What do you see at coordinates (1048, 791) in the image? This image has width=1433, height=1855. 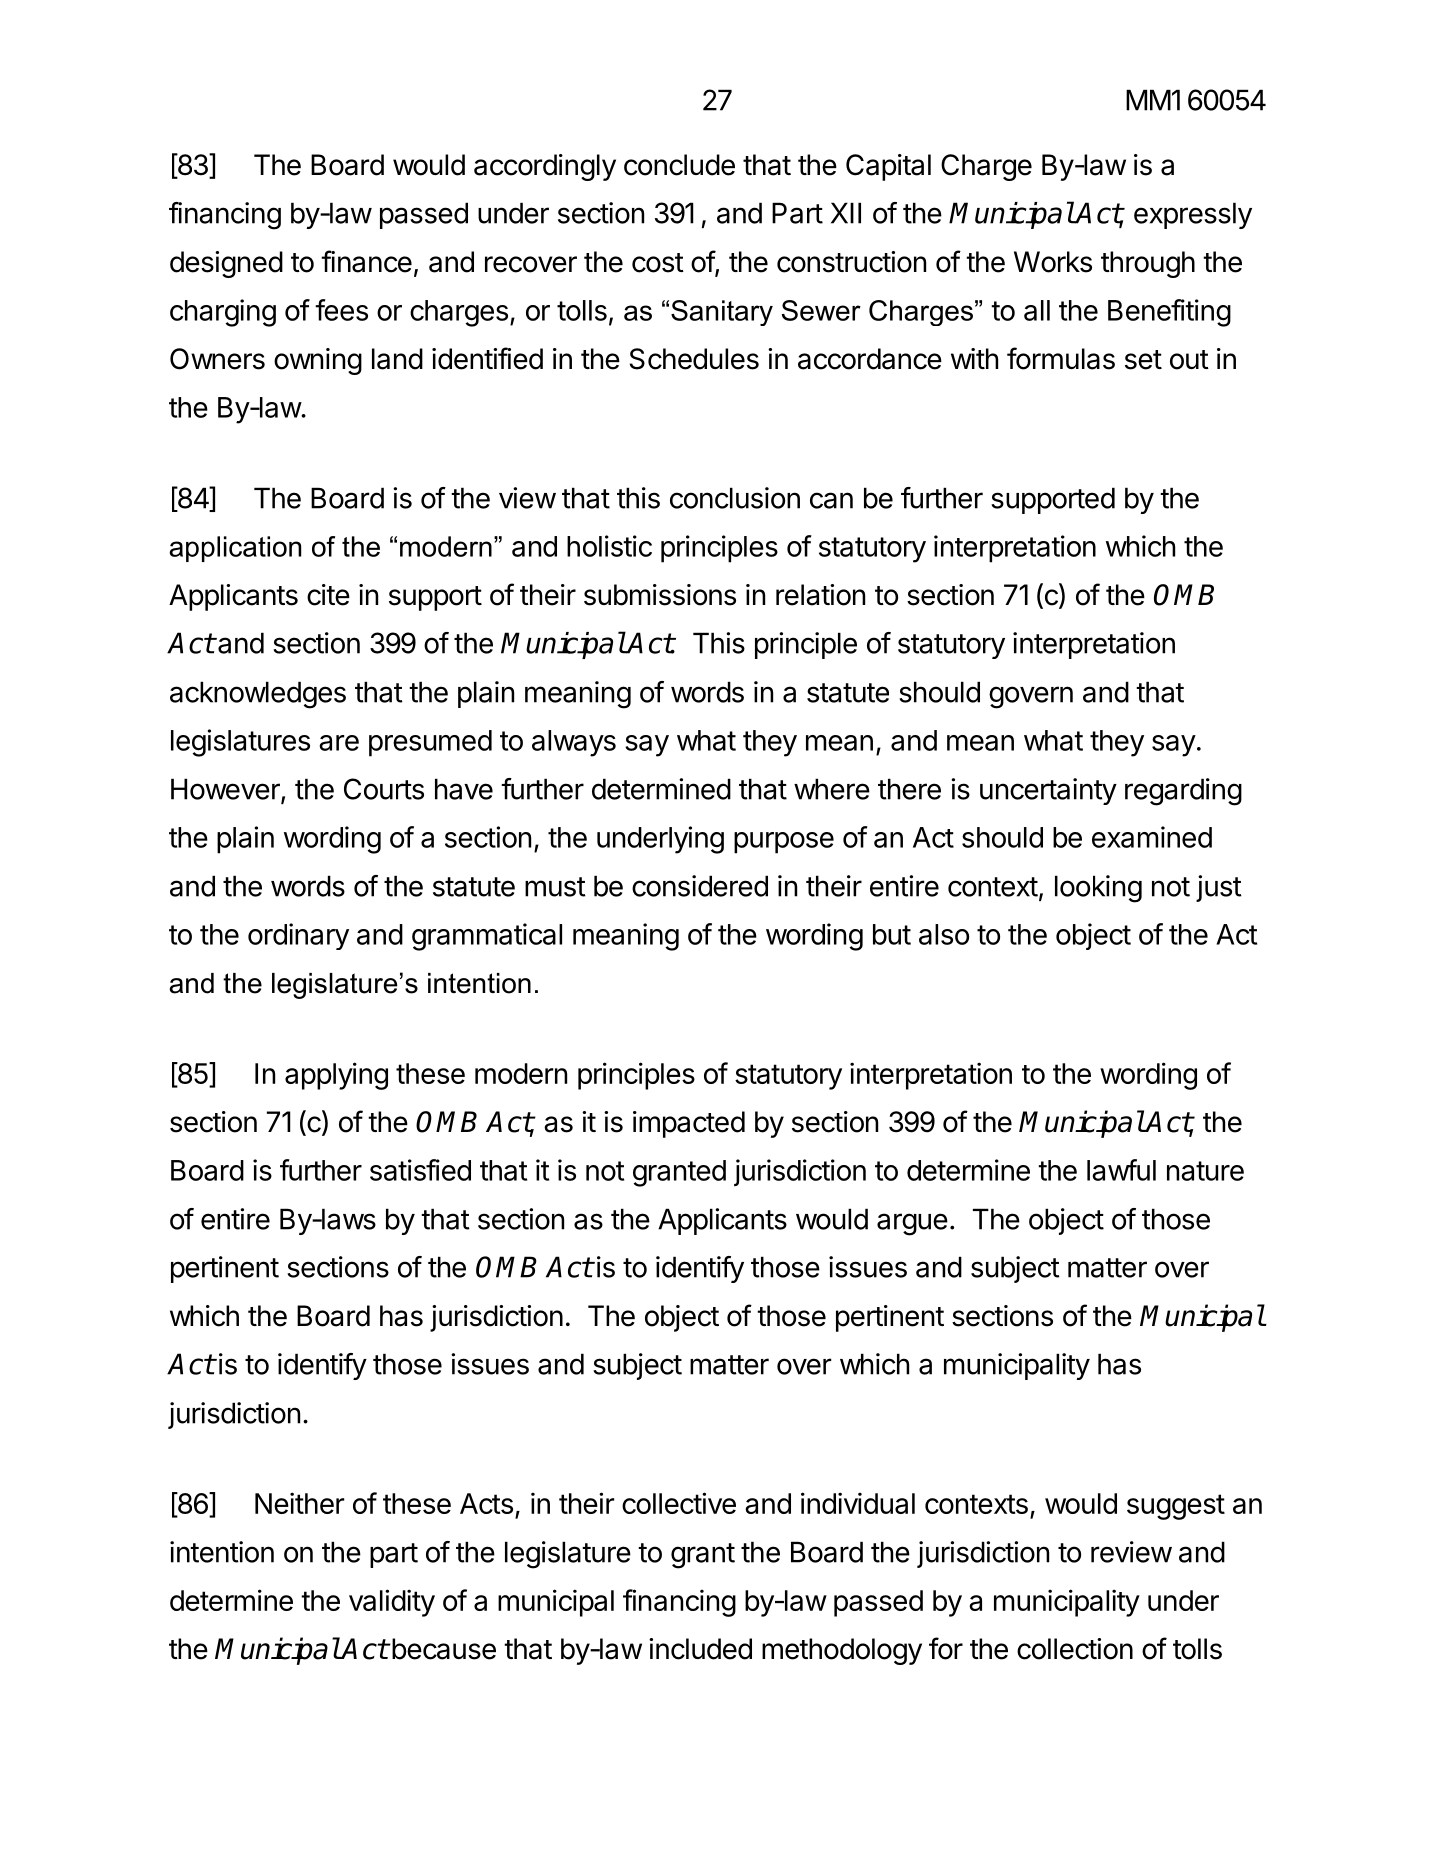 I see `uncertainty` at bounding box center [1048, 791].
